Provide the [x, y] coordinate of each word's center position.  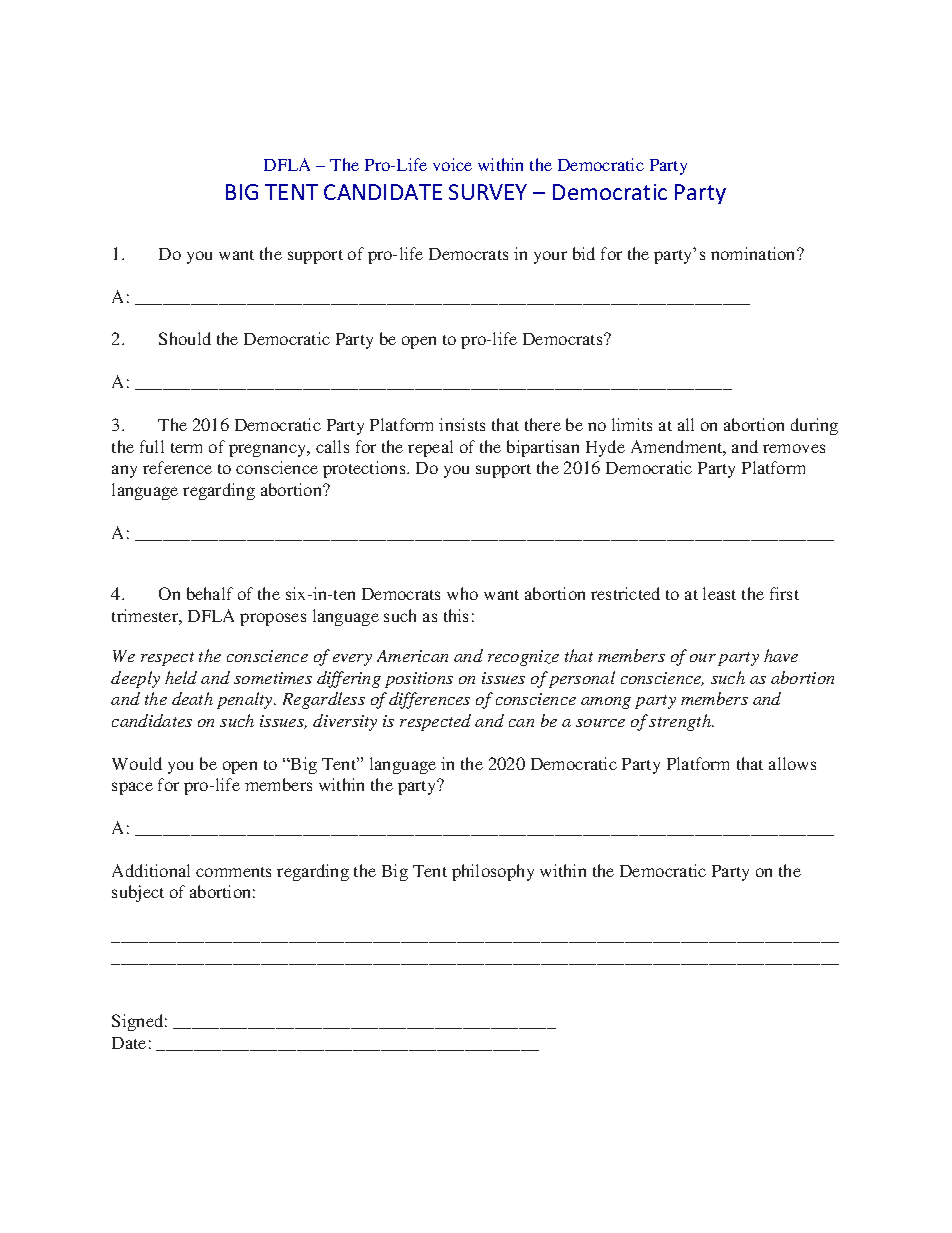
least [719, 593]
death [192, 698]
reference [177, 467]
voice [452, 164]
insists [462, 424]
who [462, 593]
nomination [754, 253]
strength [681, 722]
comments [233, 872]
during [814, 426]
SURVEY [488, 192]
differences [429, 700]
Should [185, 338]
